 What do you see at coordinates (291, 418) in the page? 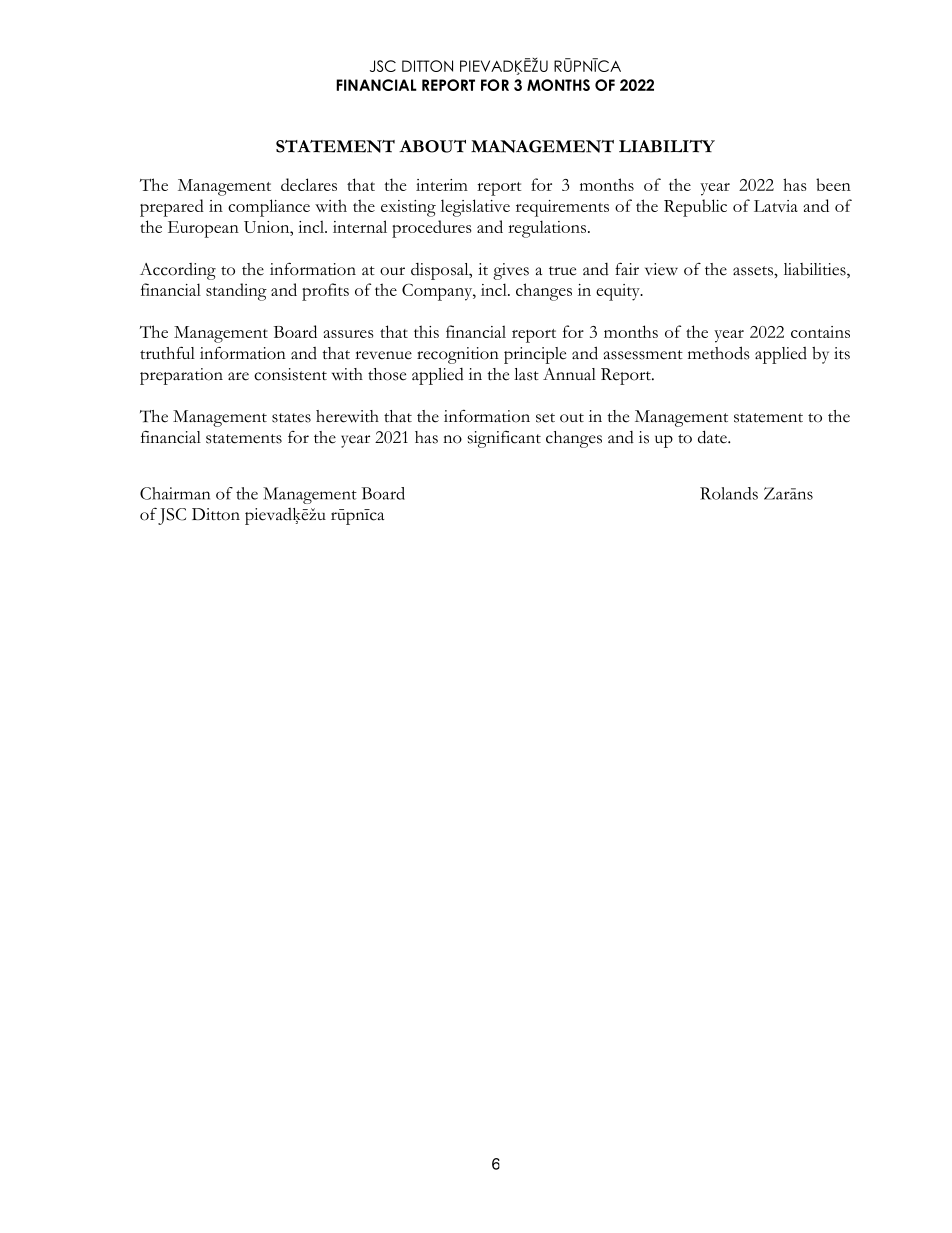
I see `states` at bounding box center [291, 418].
